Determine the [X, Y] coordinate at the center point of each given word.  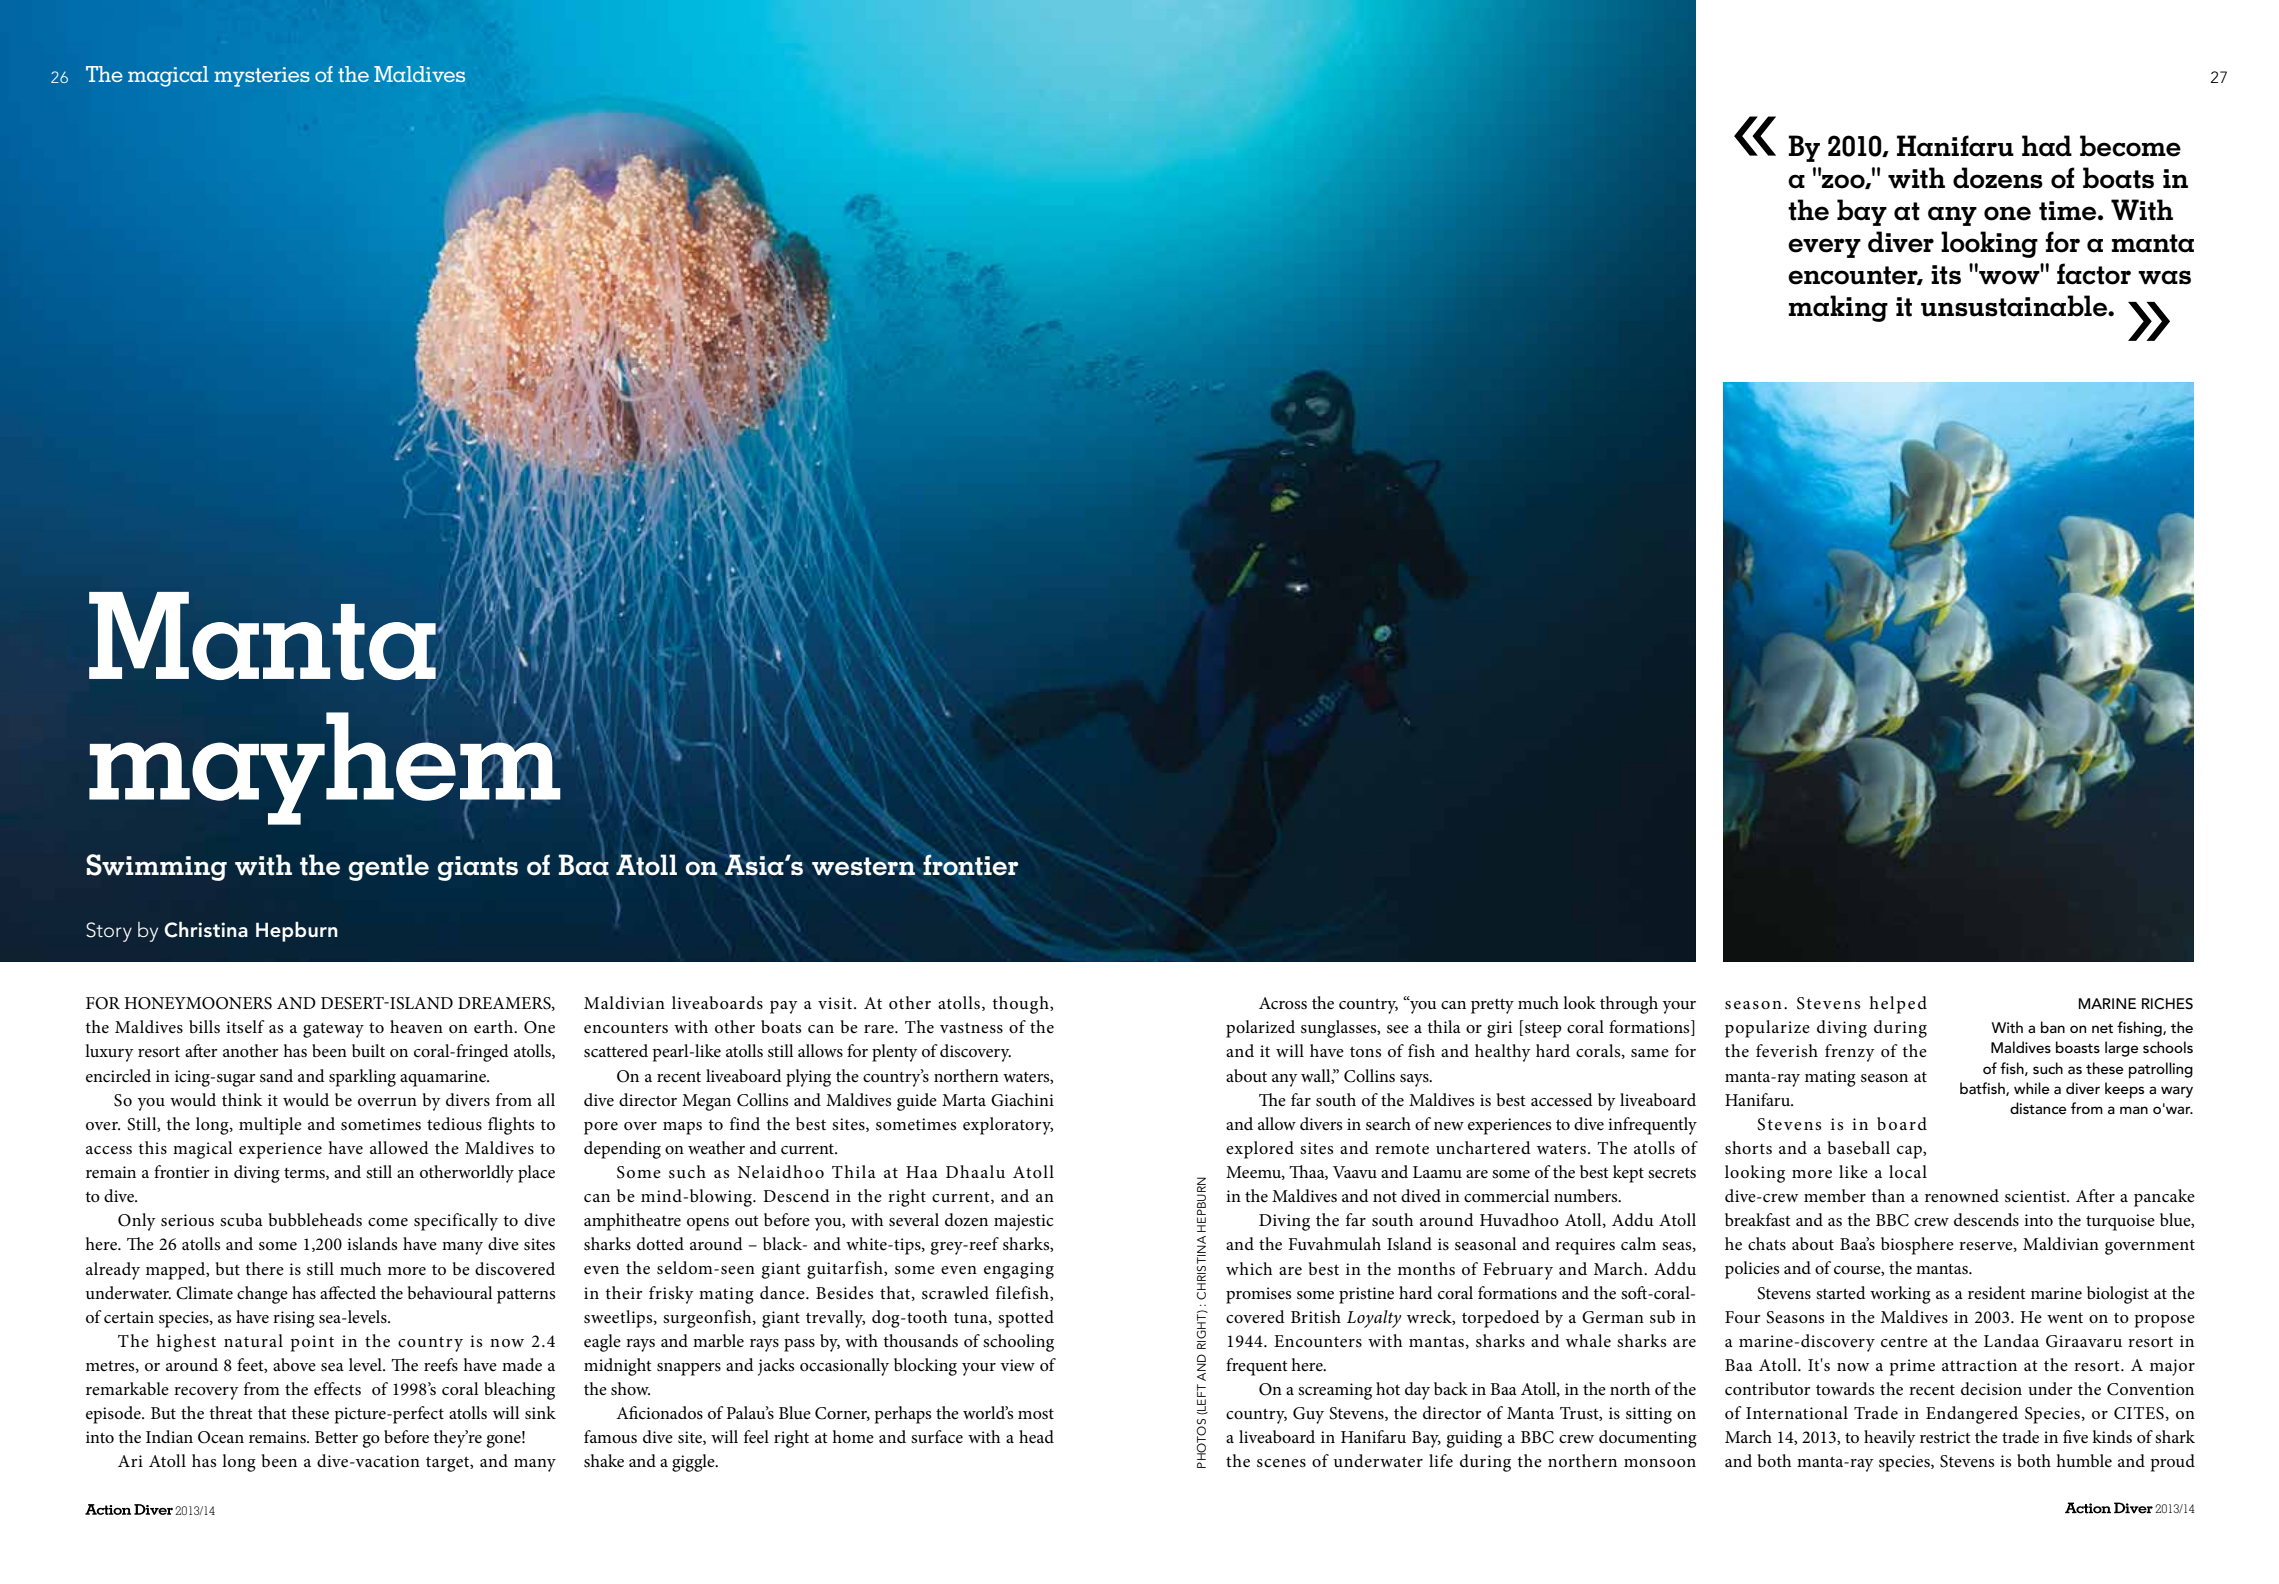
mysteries [262, 77]
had [2047, 146]
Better [336, 1437]
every [1824, 248]
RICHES [2167, 1004]
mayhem [326, 768]
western [863, 866]
